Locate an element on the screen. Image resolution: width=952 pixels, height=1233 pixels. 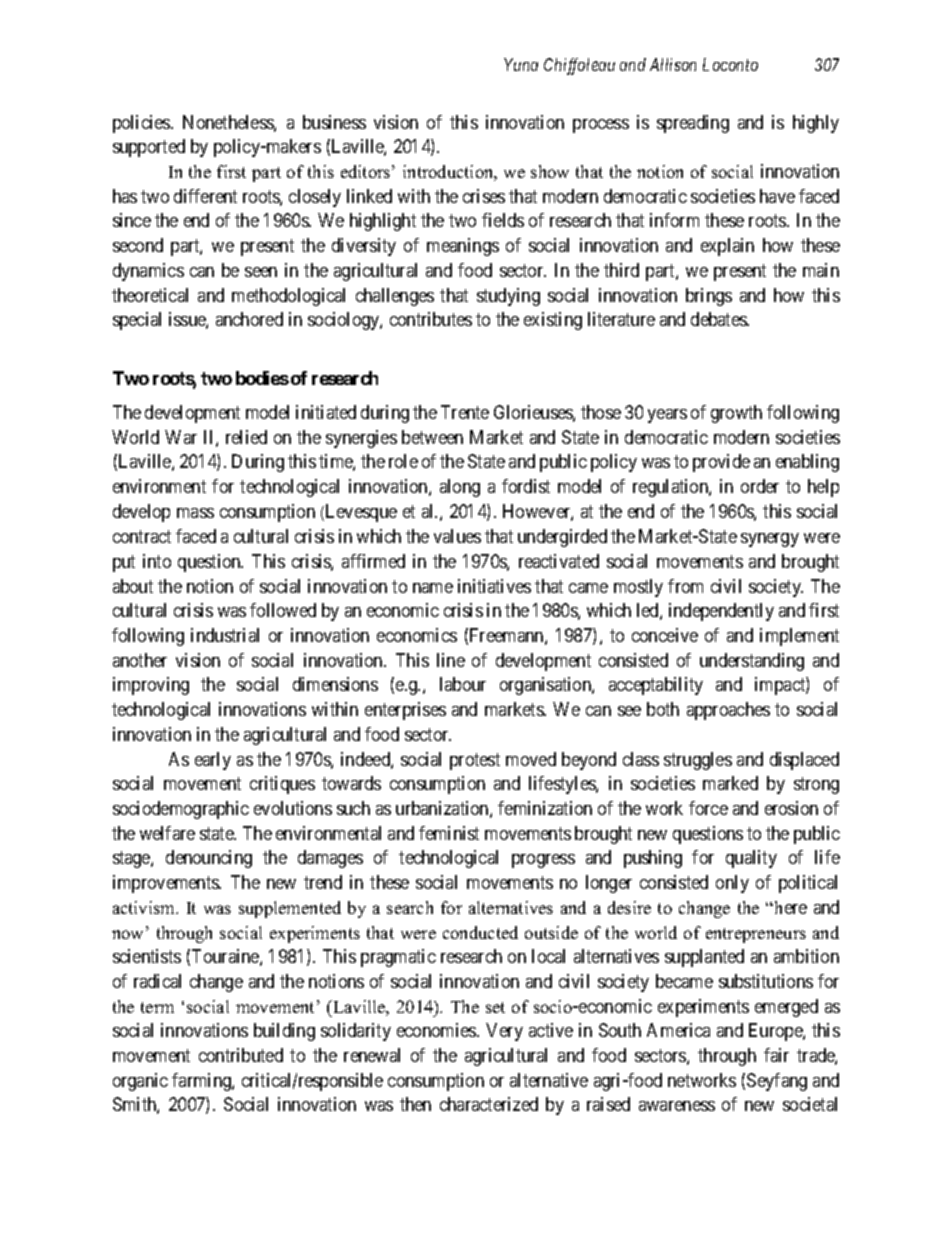
contributed is located at coordinates (241, 1055).
